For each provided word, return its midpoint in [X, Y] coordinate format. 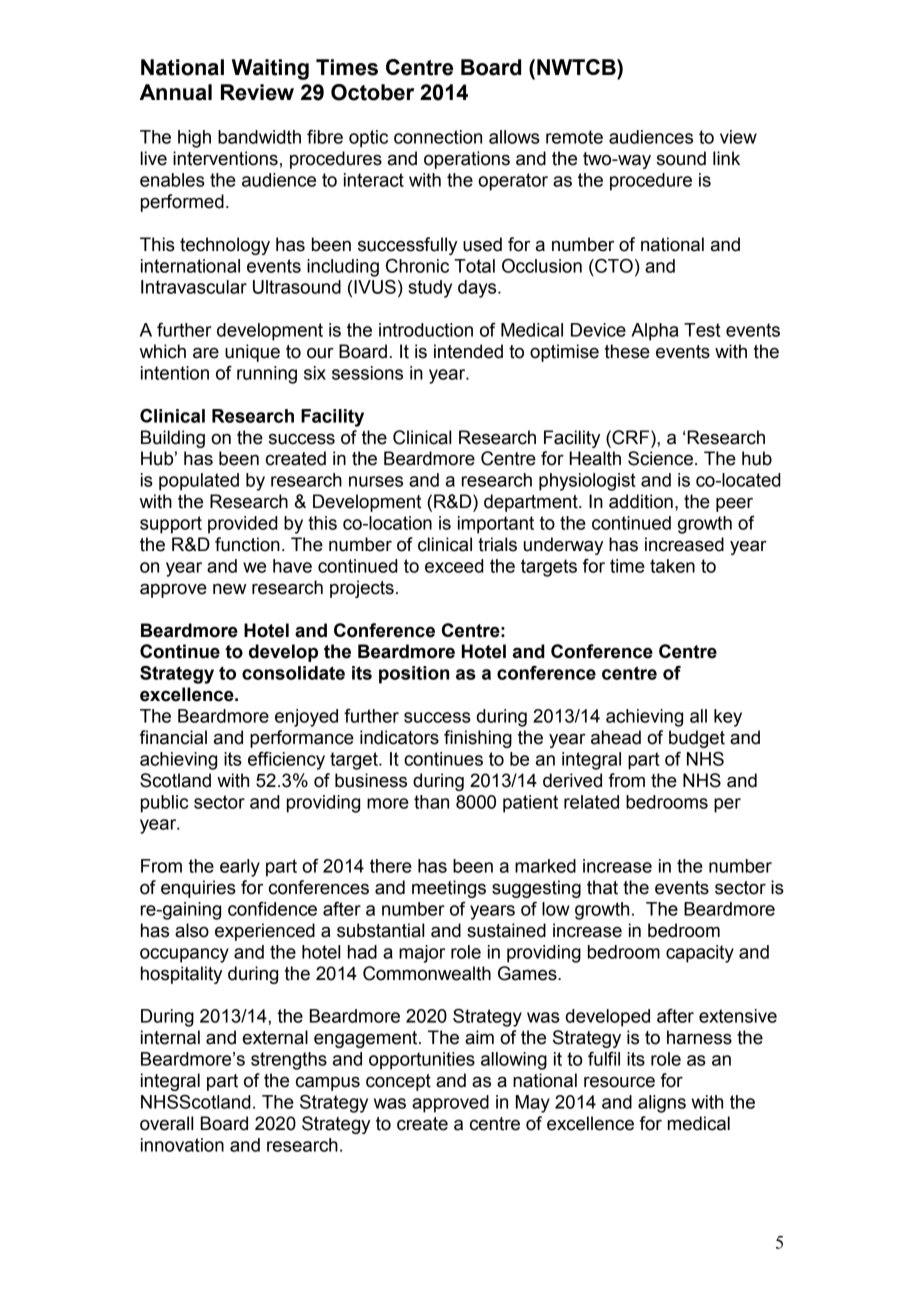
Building [173, 439]
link [726, 158]
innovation [182, 1145]
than [431, 802]
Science [660, 458]
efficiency [286, 761]
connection [438, 137]
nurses [376, 481]
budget [697, 739]
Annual [176, 92]
